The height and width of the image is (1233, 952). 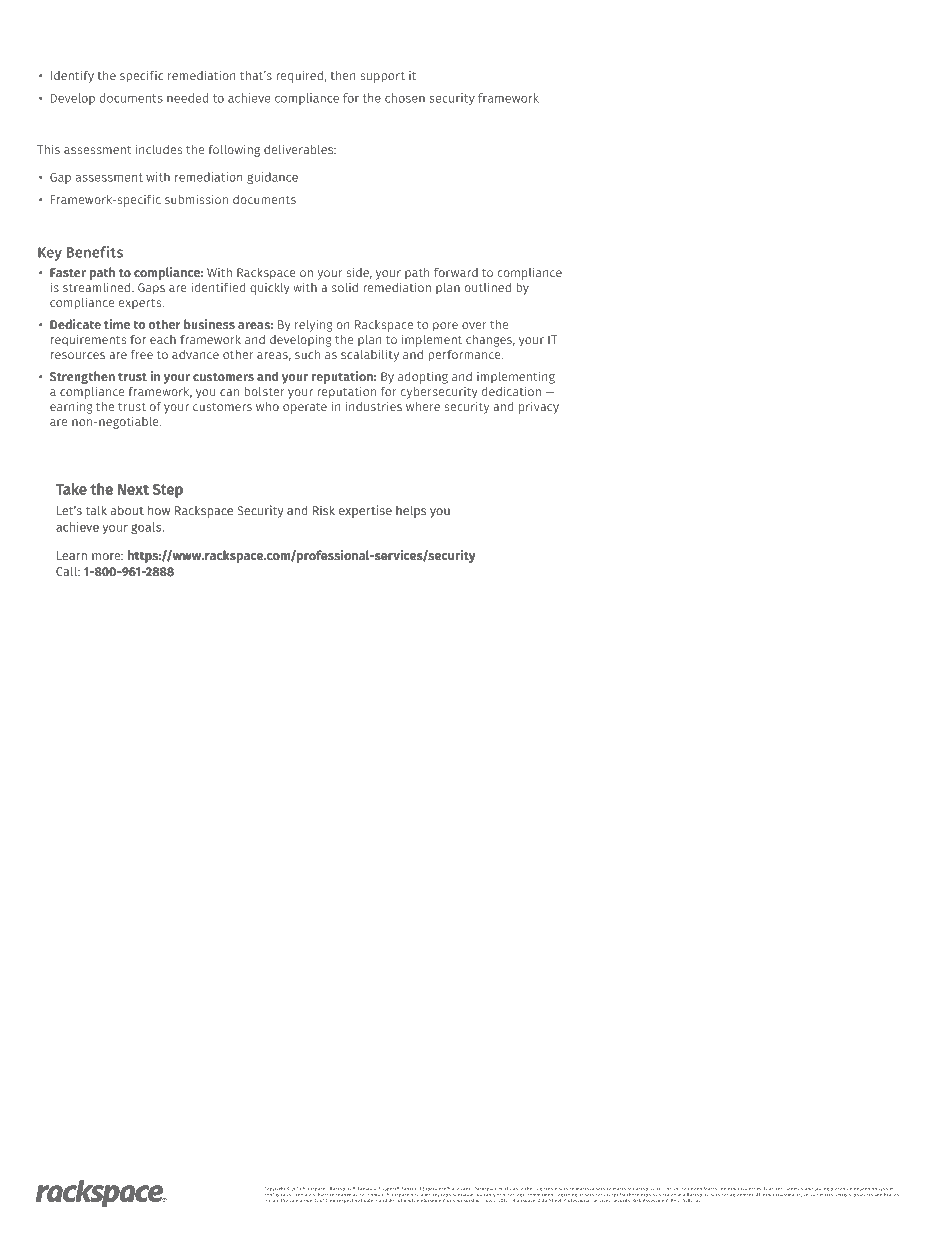 I want to click on outlined, so click(x=487, y=287).
